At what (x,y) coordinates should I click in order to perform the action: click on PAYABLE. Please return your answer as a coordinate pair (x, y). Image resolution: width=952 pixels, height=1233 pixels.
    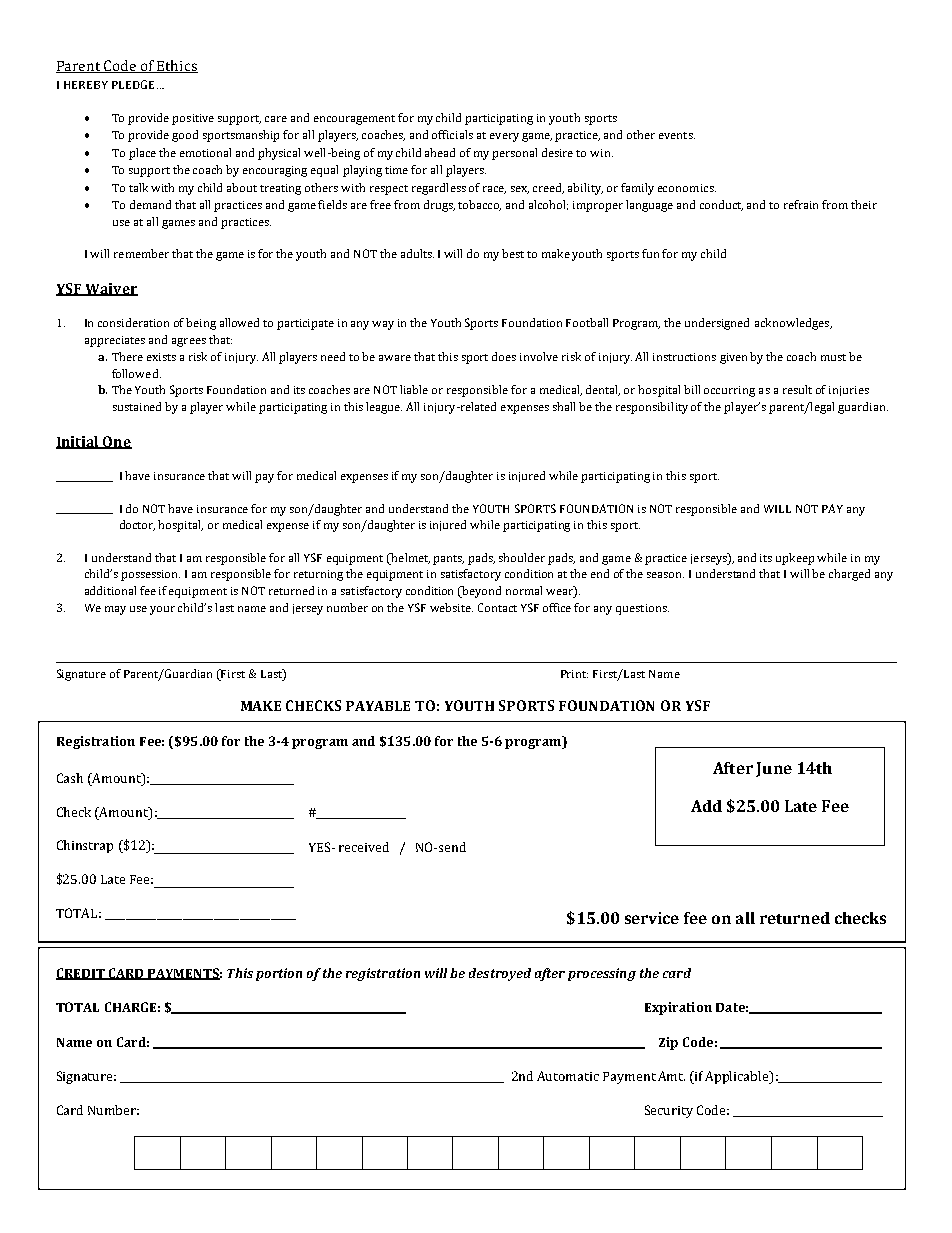
    Looking at the image, I should click on (378, 706).
